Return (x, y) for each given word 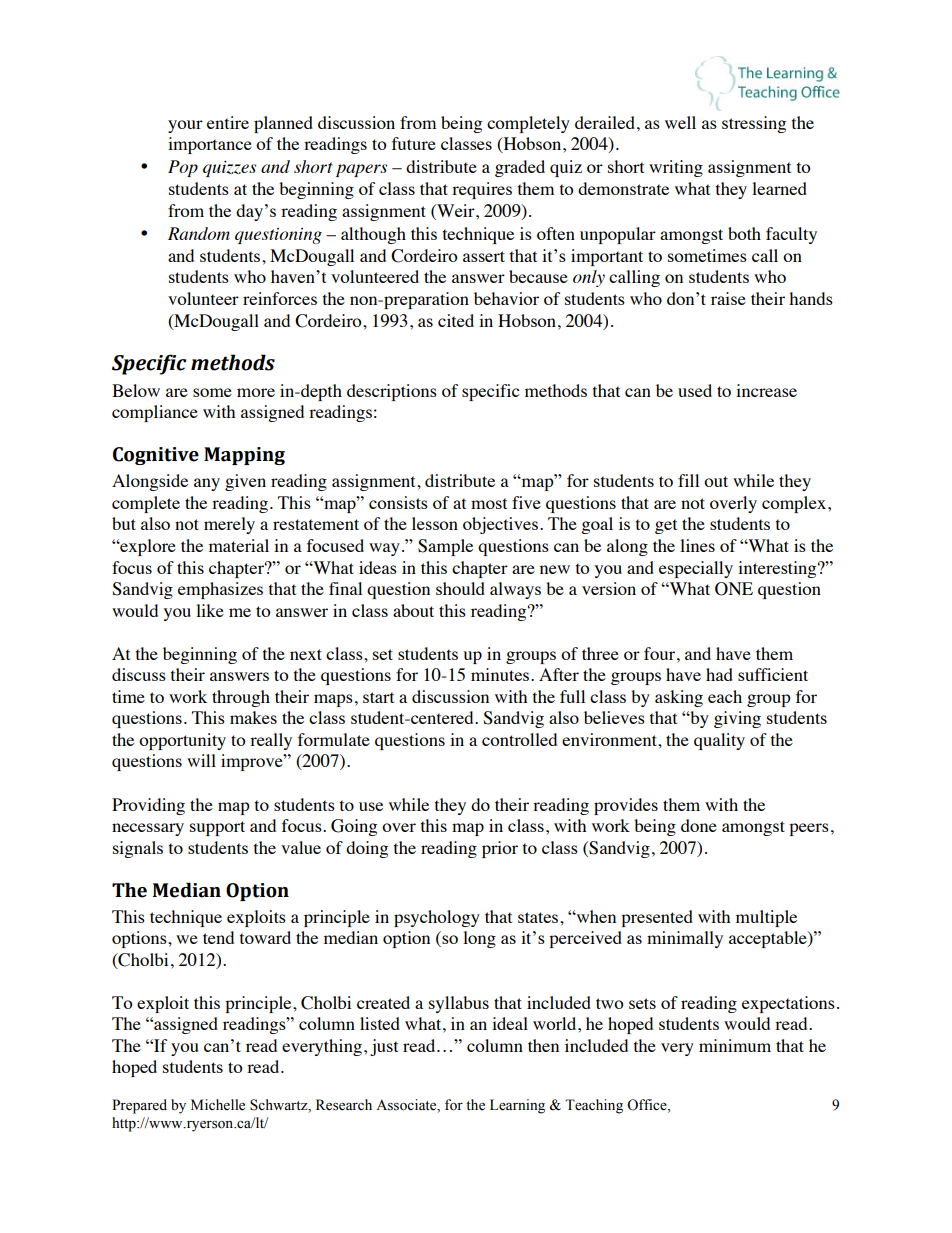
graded (520, 168)
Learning (517, 1106)
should (460, 588)
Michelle (218, 1105)
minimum (735, 1045)
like (210, 610)
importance (210, 145)
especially (696, 569)
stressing (754, 124)
